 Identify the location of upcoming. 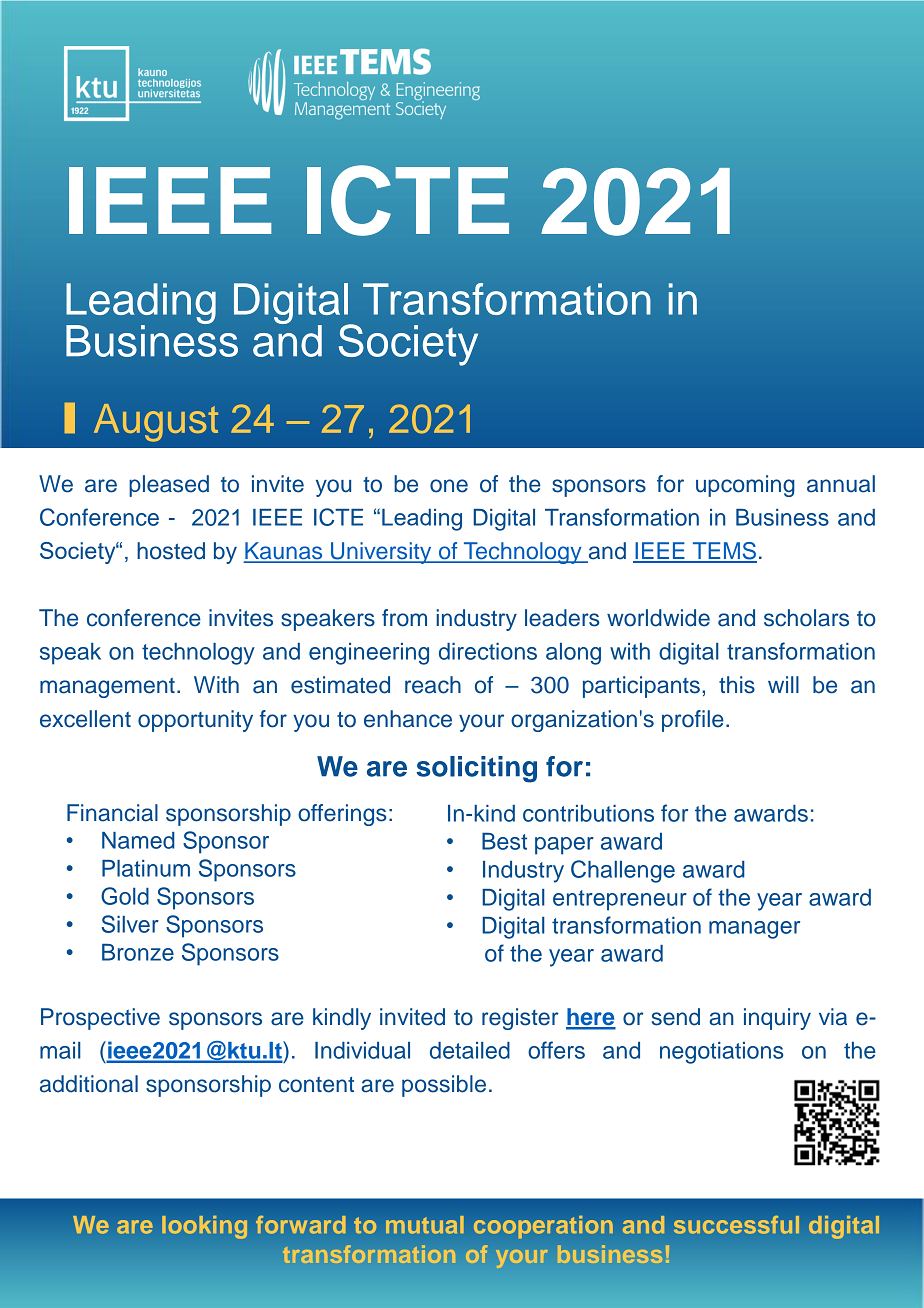
(745, 486).
